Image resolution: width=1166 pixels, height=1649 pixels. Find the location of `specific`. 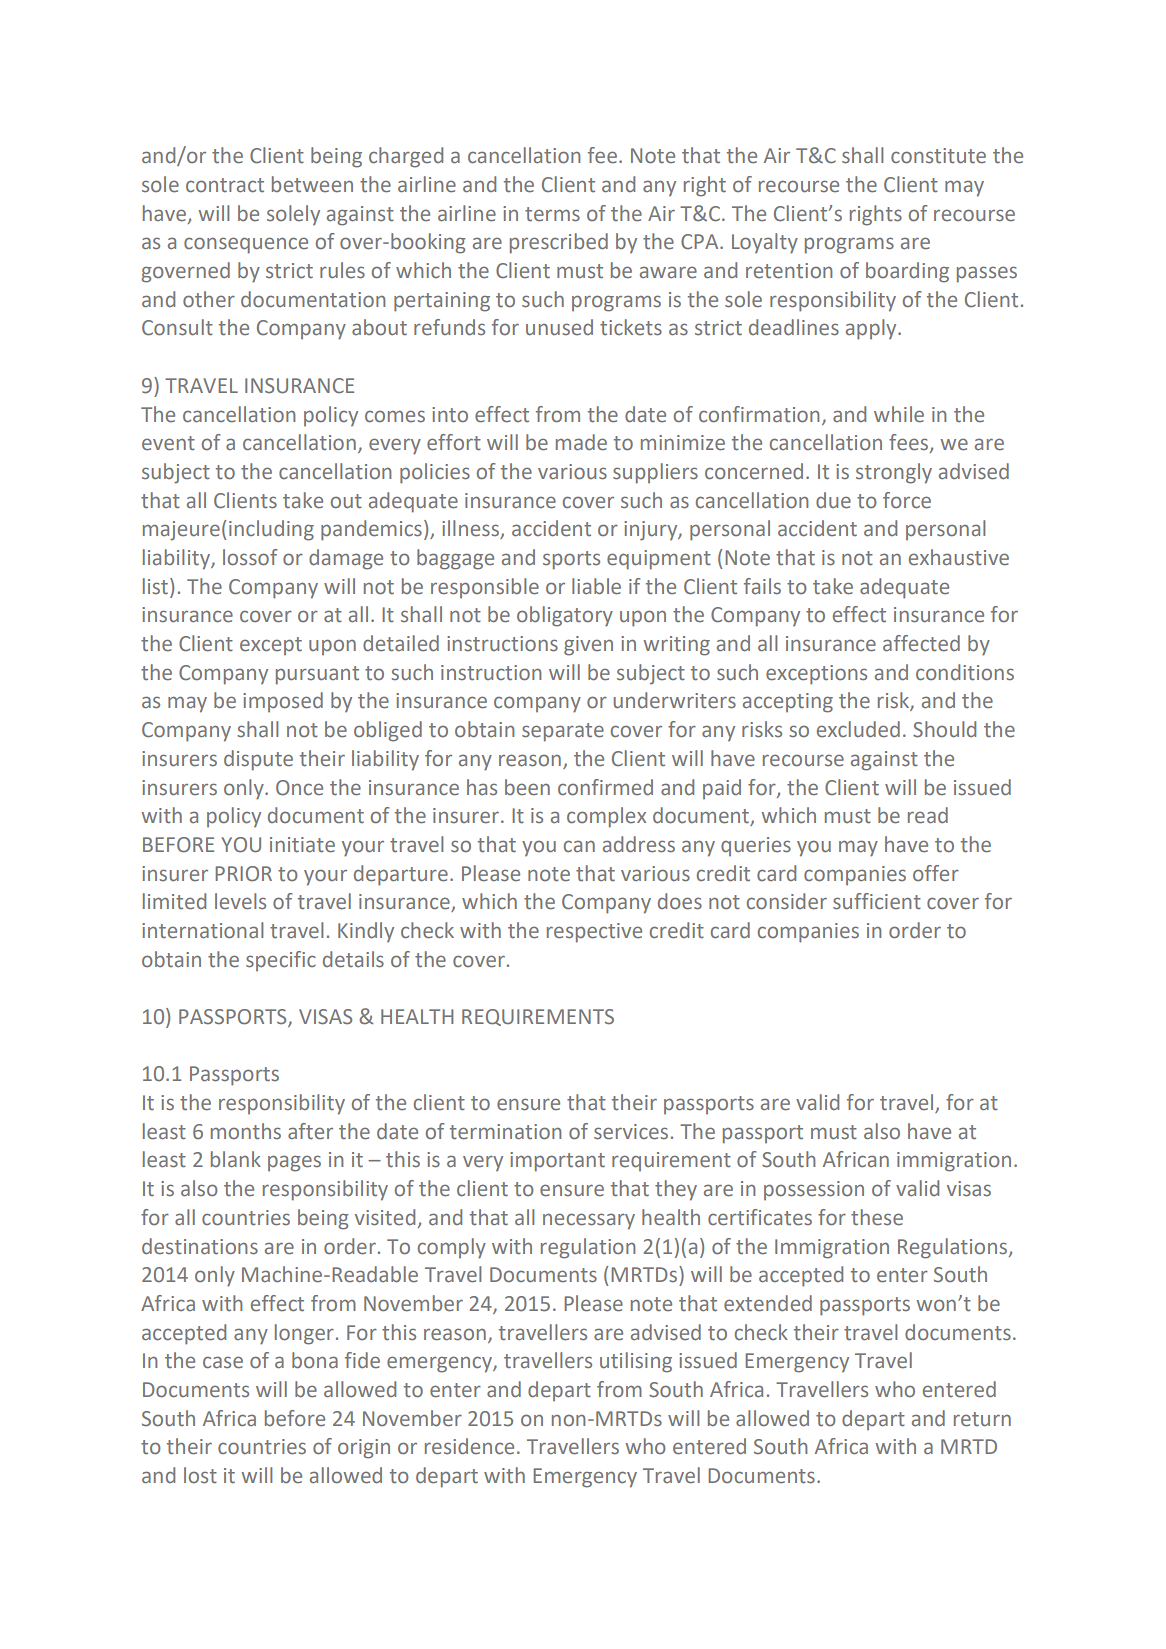

specific is located at coordinates (281, 961).
